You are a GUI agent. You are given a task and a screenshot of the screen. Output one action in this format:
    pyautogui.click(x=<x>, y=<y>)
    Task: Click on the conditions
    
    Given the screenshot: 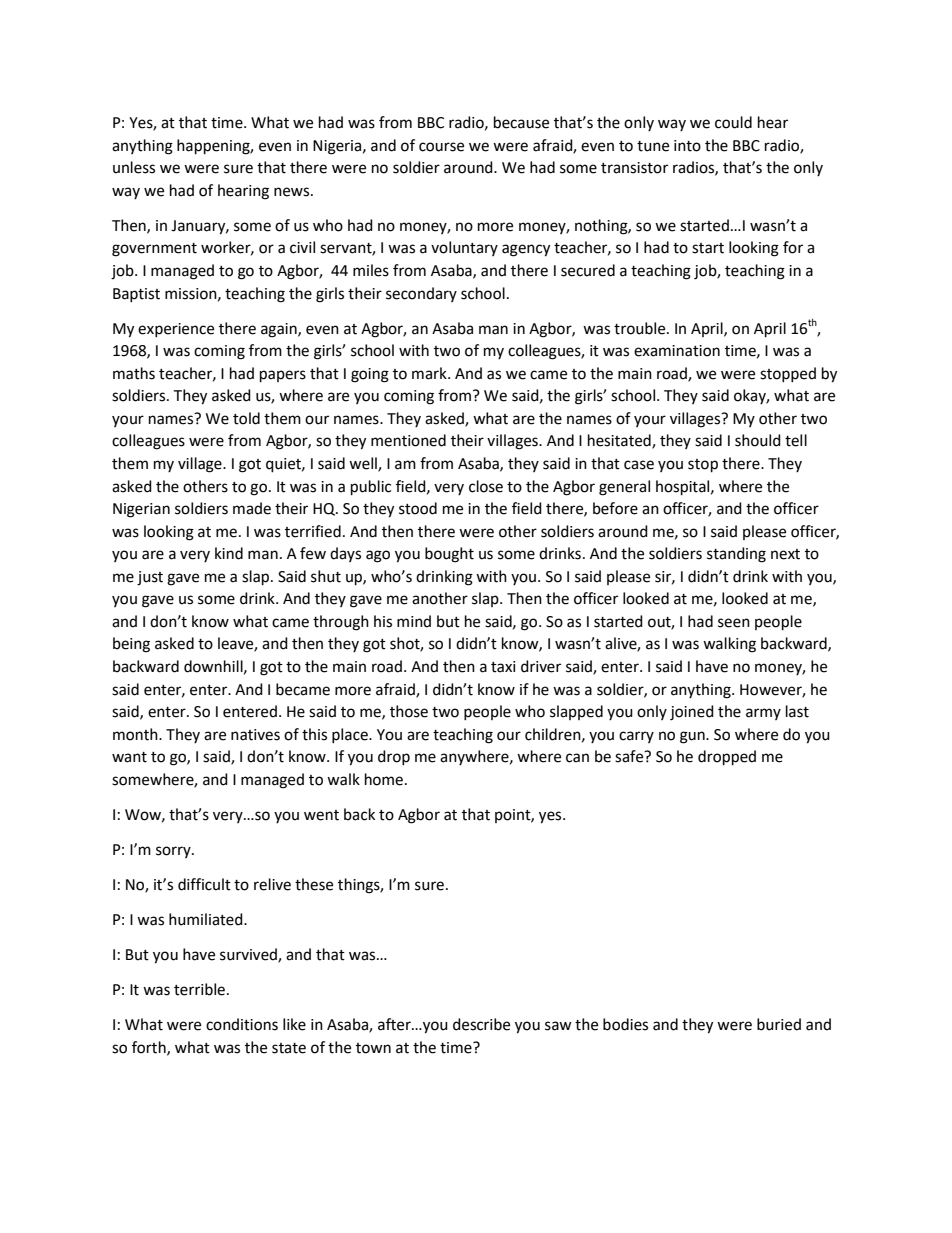 What is the action you would take?
    pyautogui.click(x=242, y=1024)
